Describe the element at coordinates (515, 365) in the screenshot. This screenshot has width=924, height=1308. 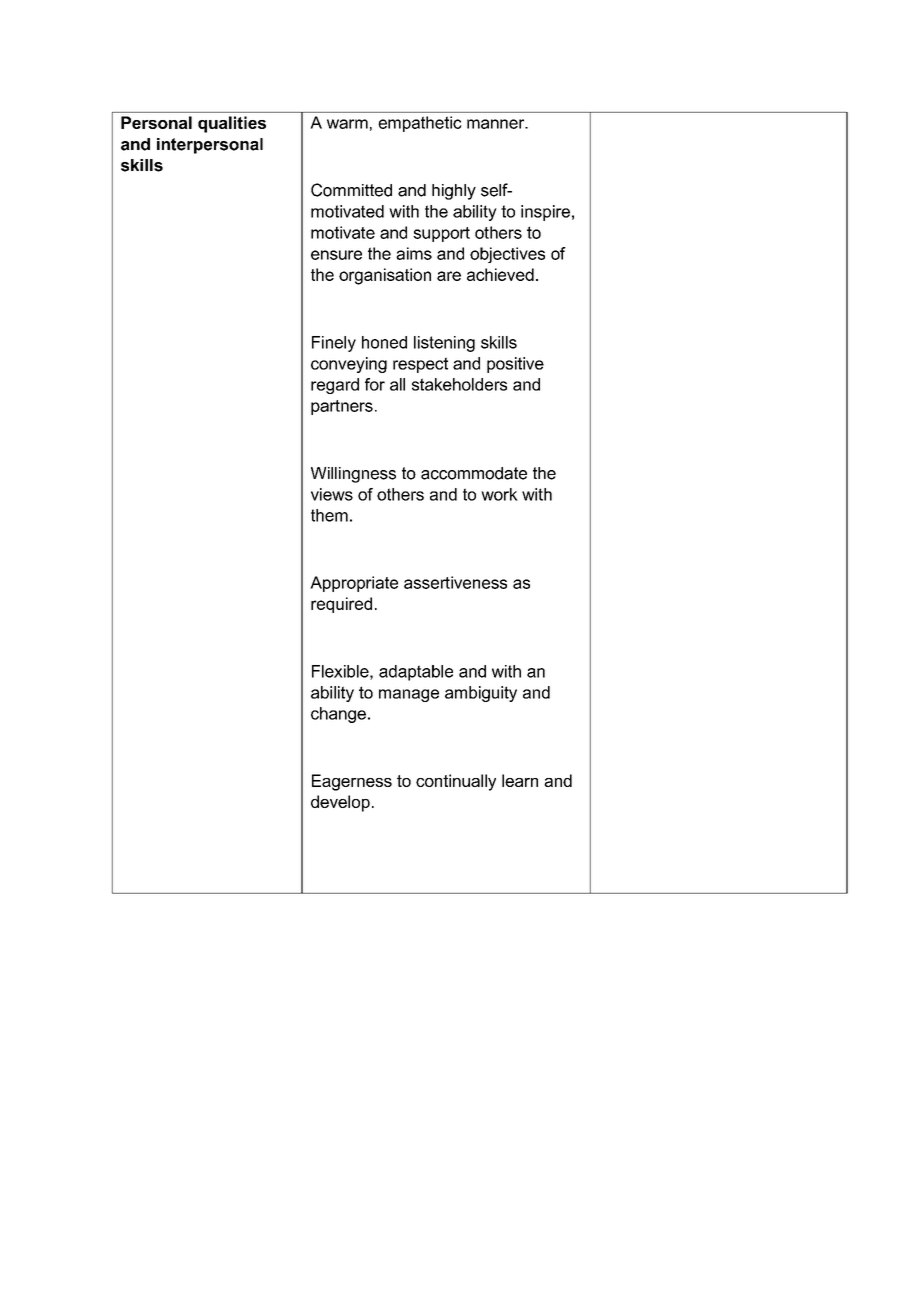
I see `positive` at that location.
